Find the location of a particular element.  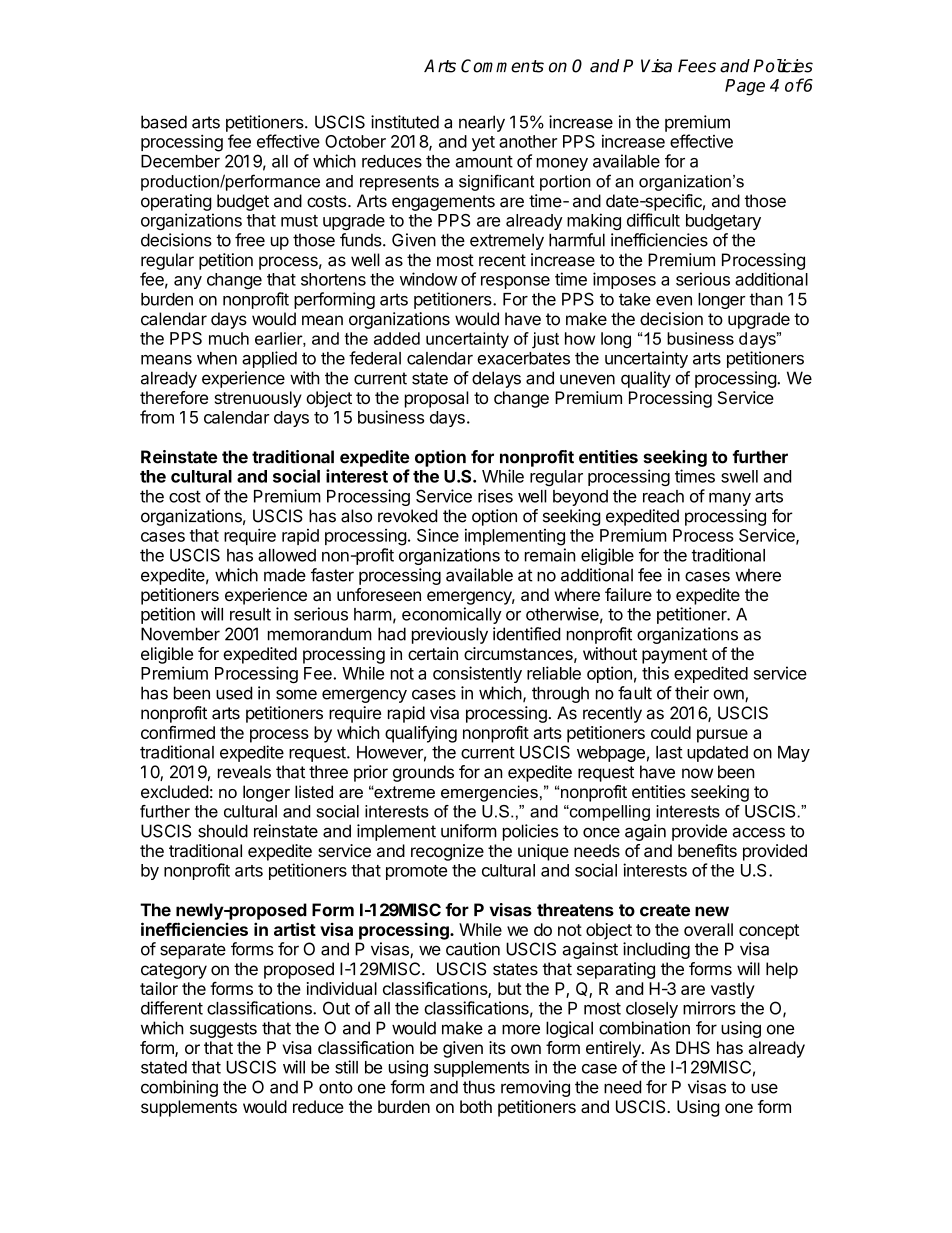

combining is located at coordinates (179, 1088).
